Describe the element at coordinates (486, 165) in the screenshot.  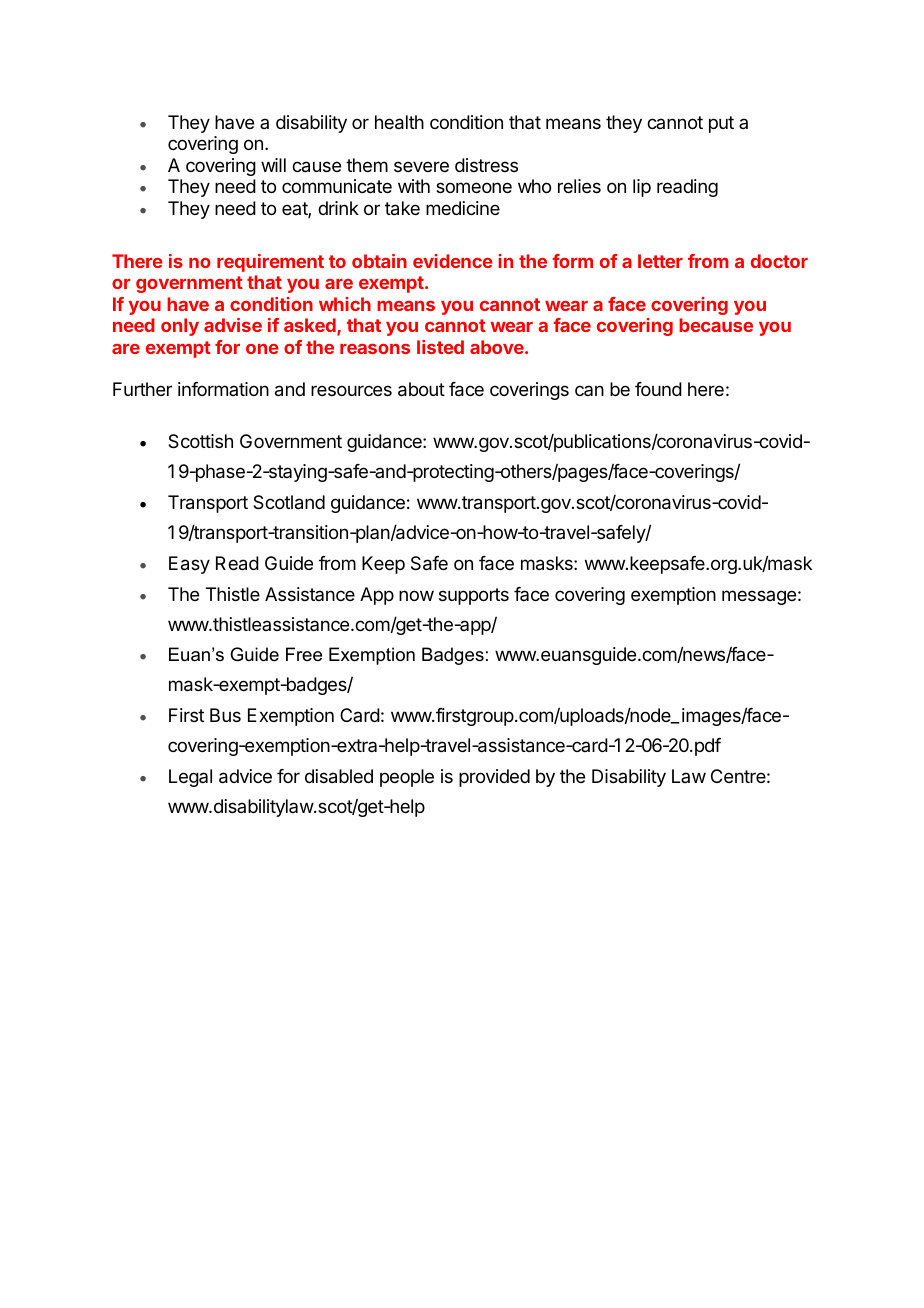
I see `distress` at that location.
